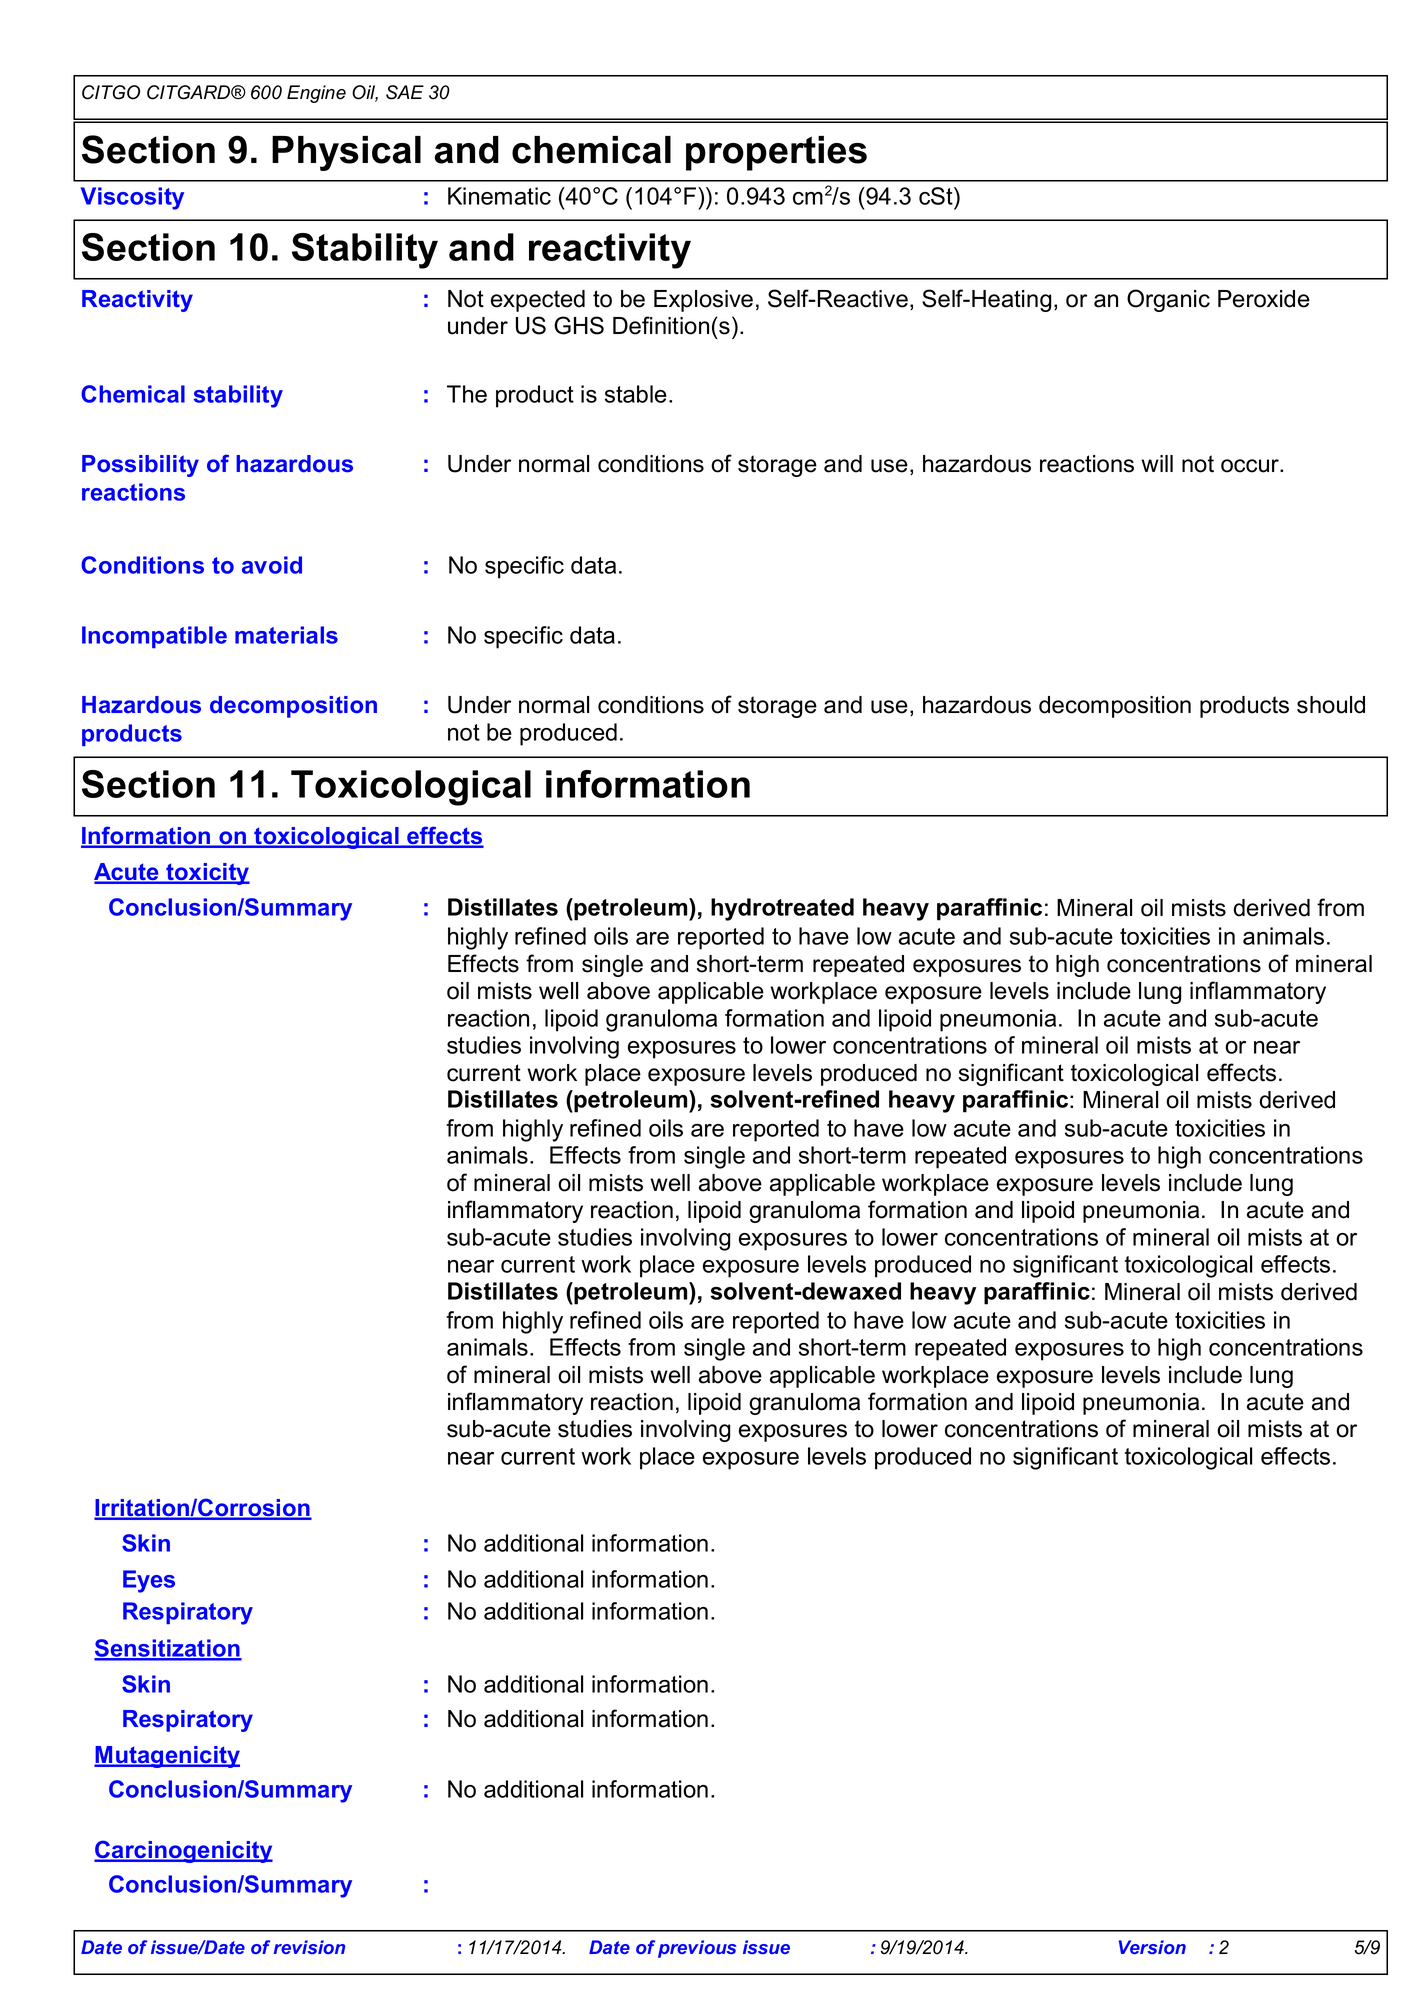  I want to click on previous, so click(697, 1949).
